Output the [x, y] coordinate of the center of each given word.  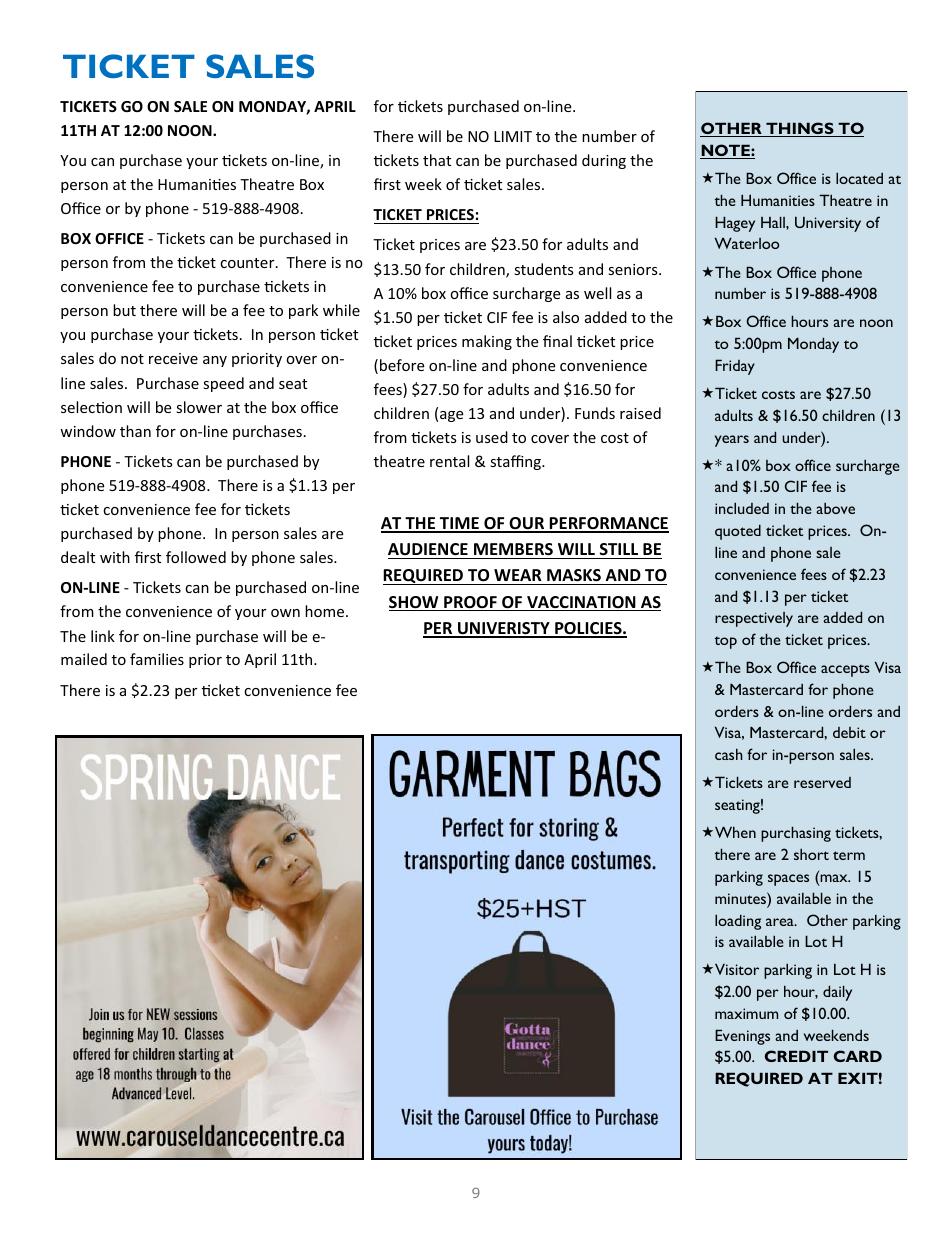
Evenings [742, 1037]
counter [248, 263]
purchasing [796, 834]
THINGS [800, 129]
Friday [735, 367]
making [487, 342]
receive [173, 358]
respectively [754, 619]
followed [196, 557]
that [437, 160]
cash [729, 754]
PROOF [470, 603]
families [157, 659]
